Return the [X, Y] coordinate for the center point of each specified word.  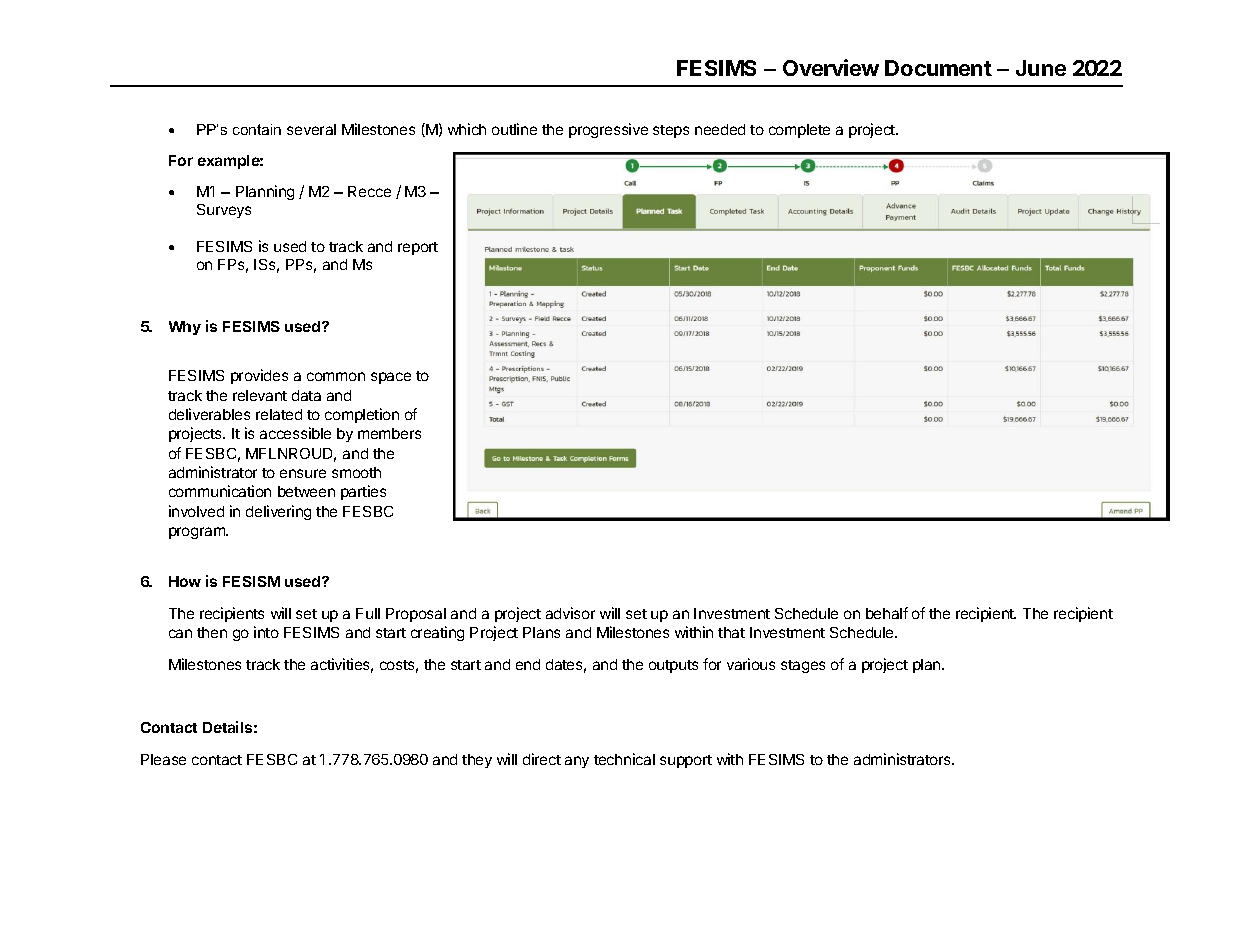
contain [257, 129]
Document [938, 68]
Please [163, 759]
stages [803, 666]
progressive [608, 130]
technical [624, 759]
